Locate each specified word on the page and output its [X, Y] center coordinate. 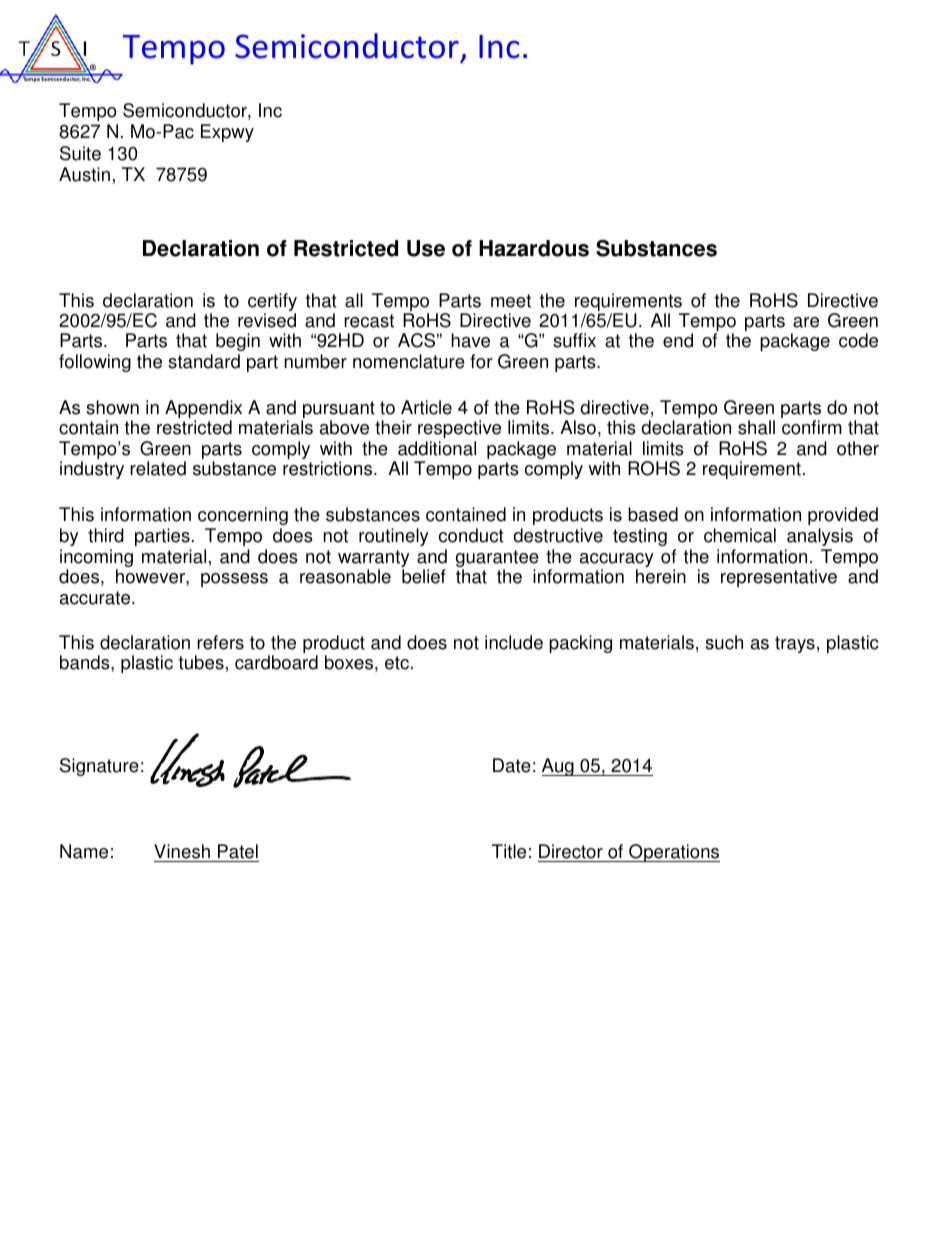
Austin [84, 174]
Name [84, 851]
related [158, 468]
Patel [237, 853]
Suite [80, 153]
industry [92, 470]
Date [512, 765]
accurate [96, 598]
